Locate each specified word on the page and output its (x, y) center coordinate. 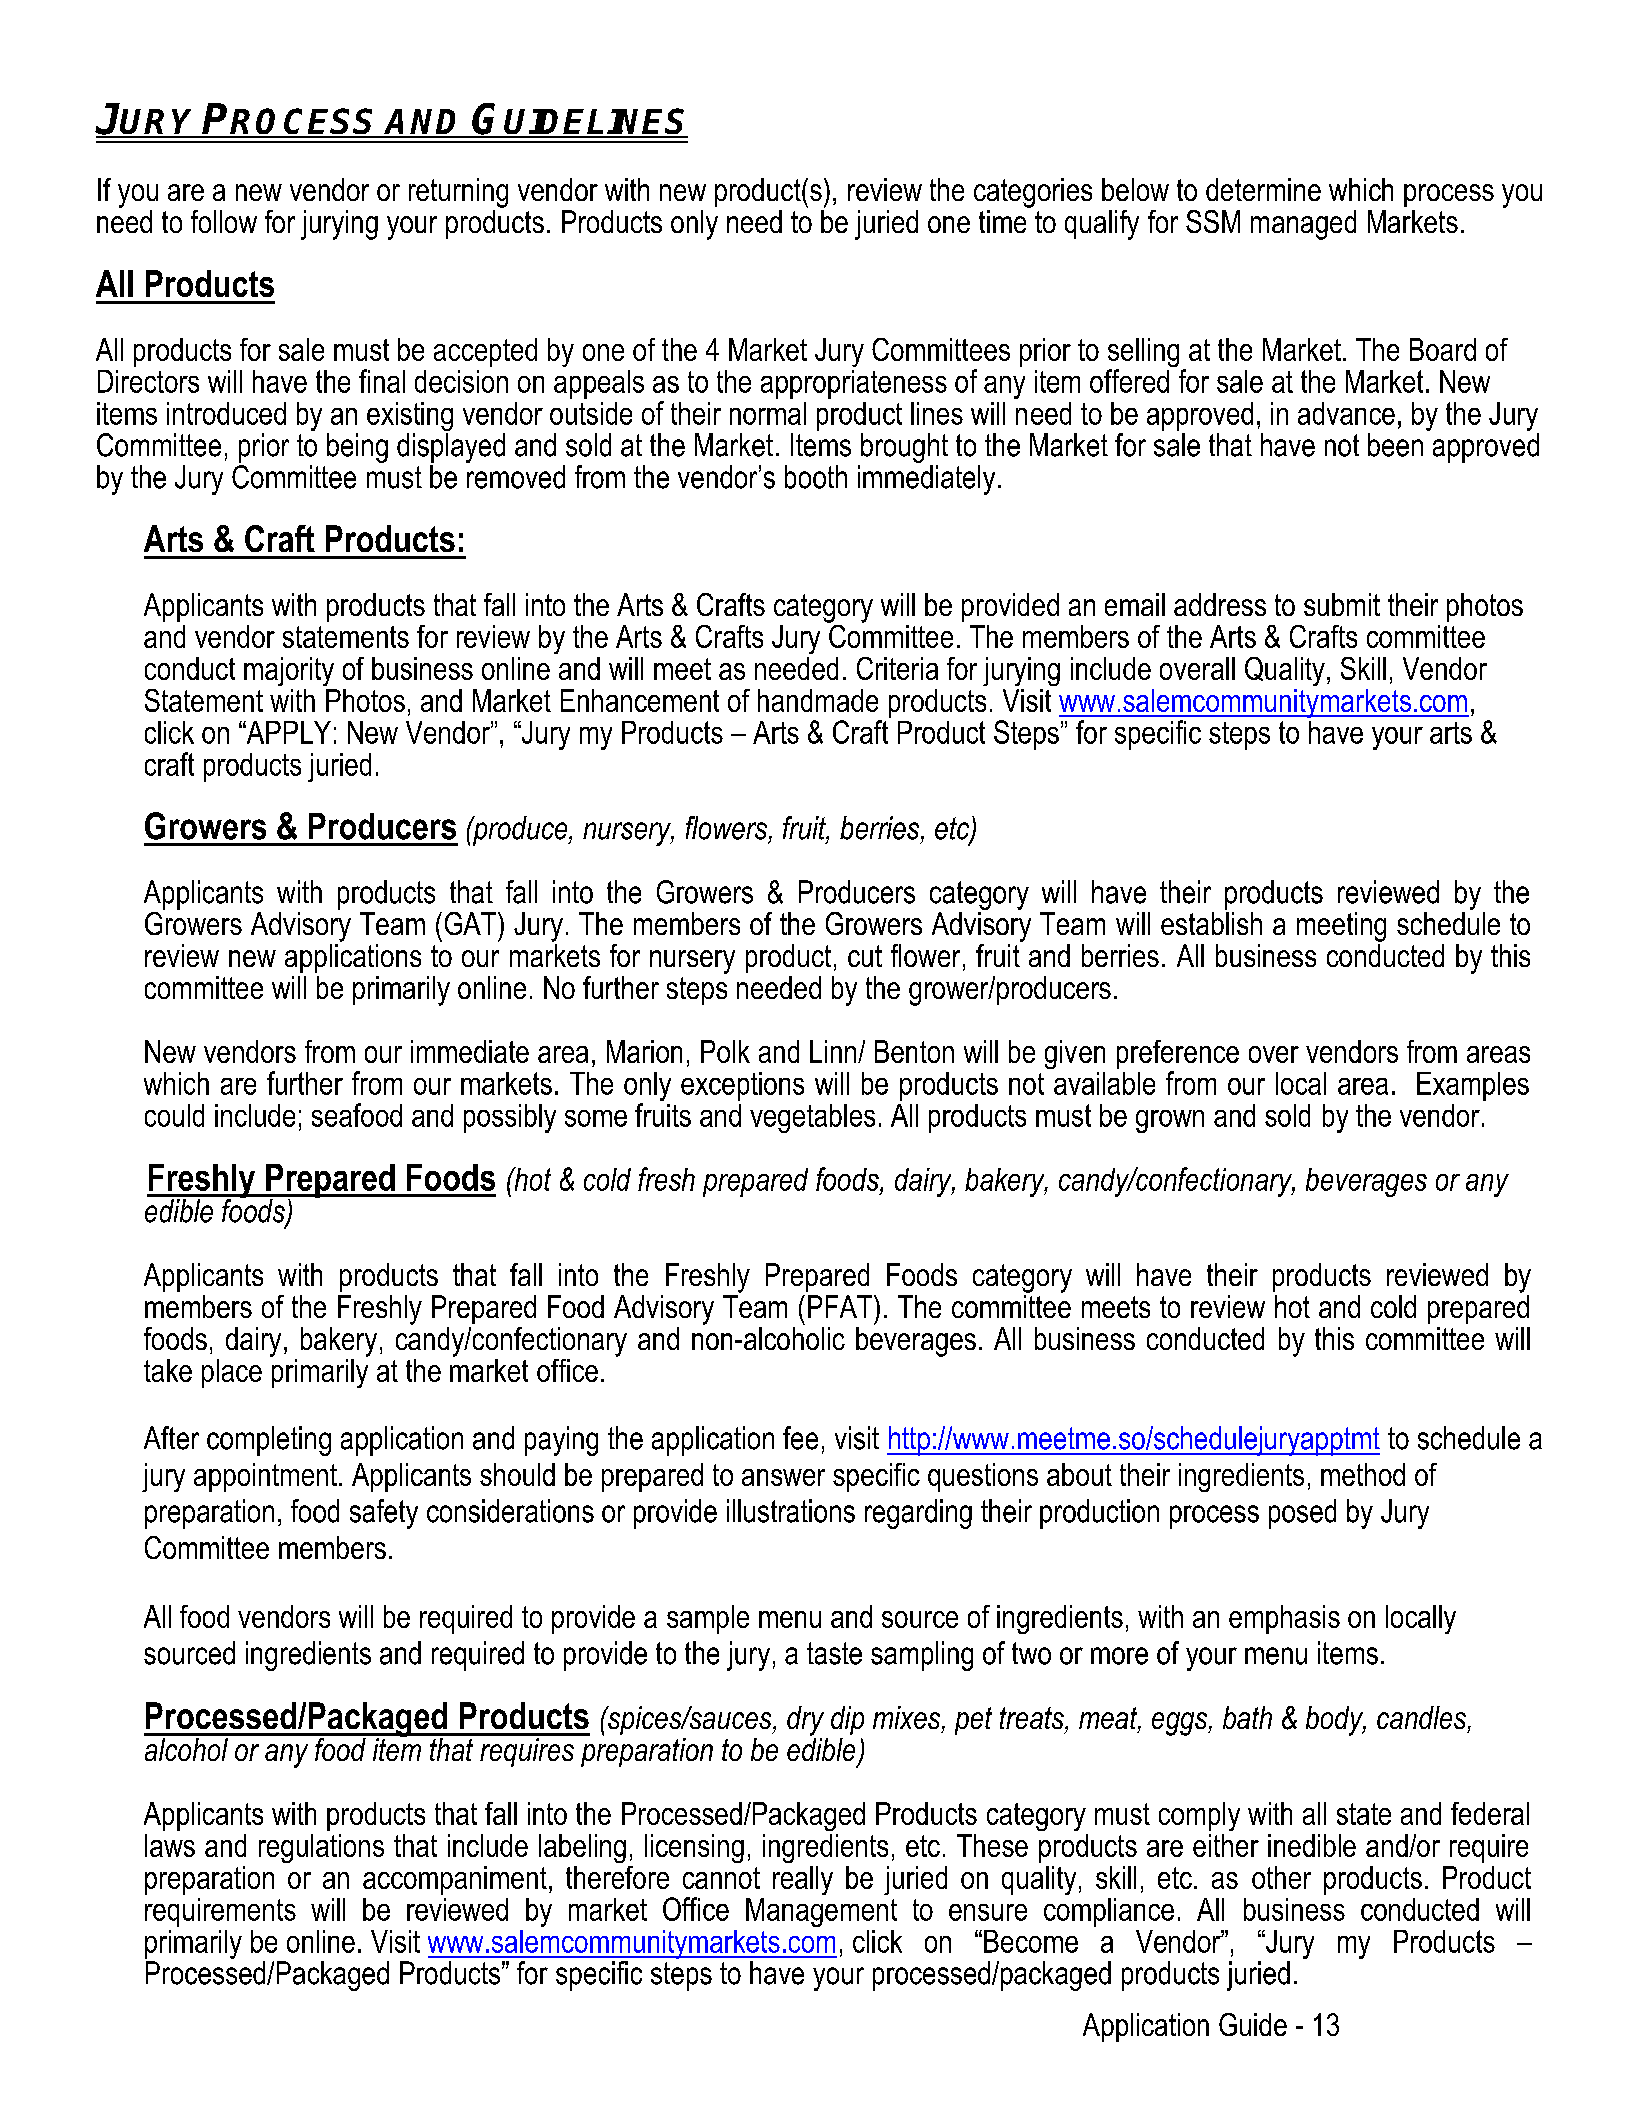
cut (865, 956)
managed (1303, 225)
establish (1211, 923)
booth (816, 477)
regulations (321, 1848)
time (1002, 221)
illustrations (791, 1511)
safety (384, 1514)
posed (1302, 1514)
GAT (472, 923)
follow (224, 221)
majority (289, 671)
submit (1342, 604)
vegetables (812, 1118)
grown (1170, 1121)
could (174, 1115)
